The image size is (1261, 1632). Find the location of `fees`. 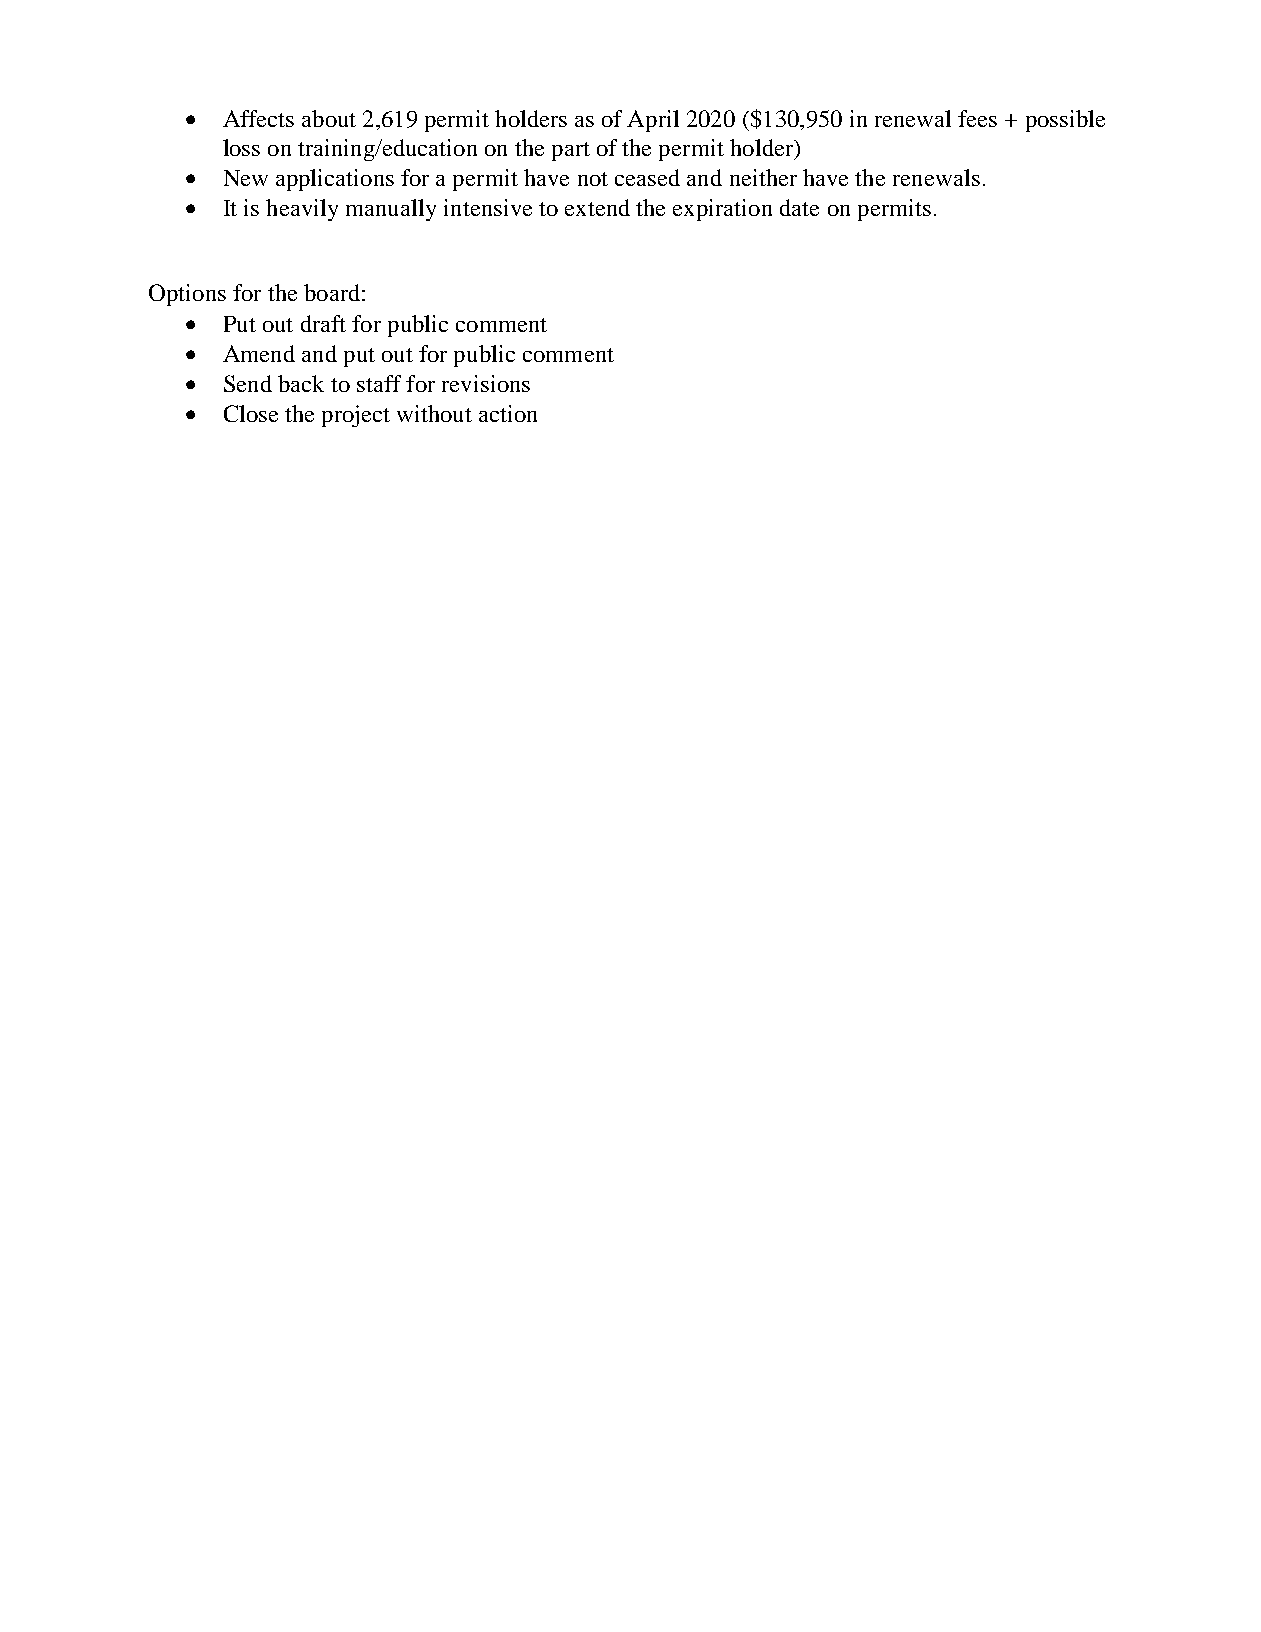

fees is located at coordinates (977, 118).
